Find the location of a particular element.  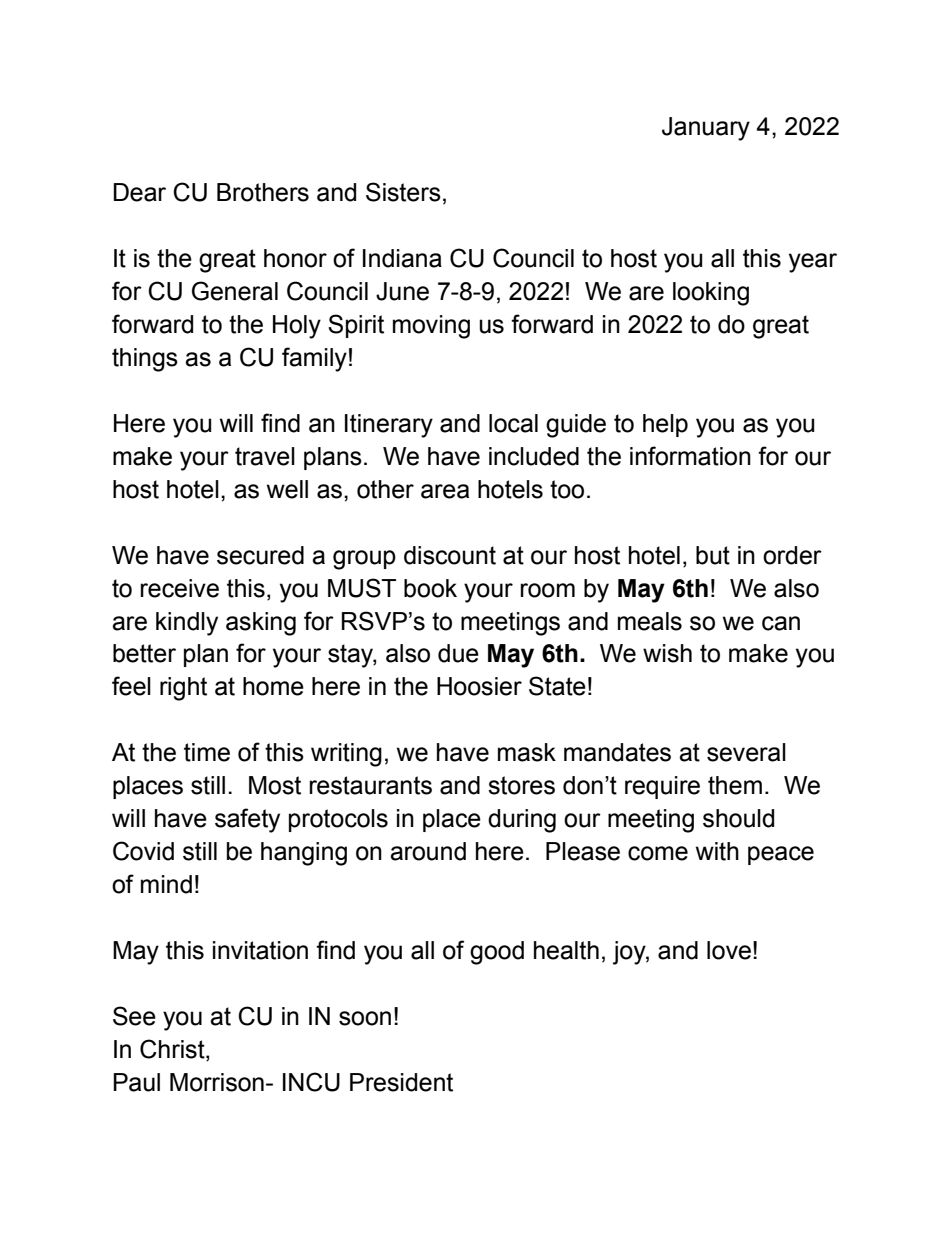

should is located at coordinates (738, 818).
